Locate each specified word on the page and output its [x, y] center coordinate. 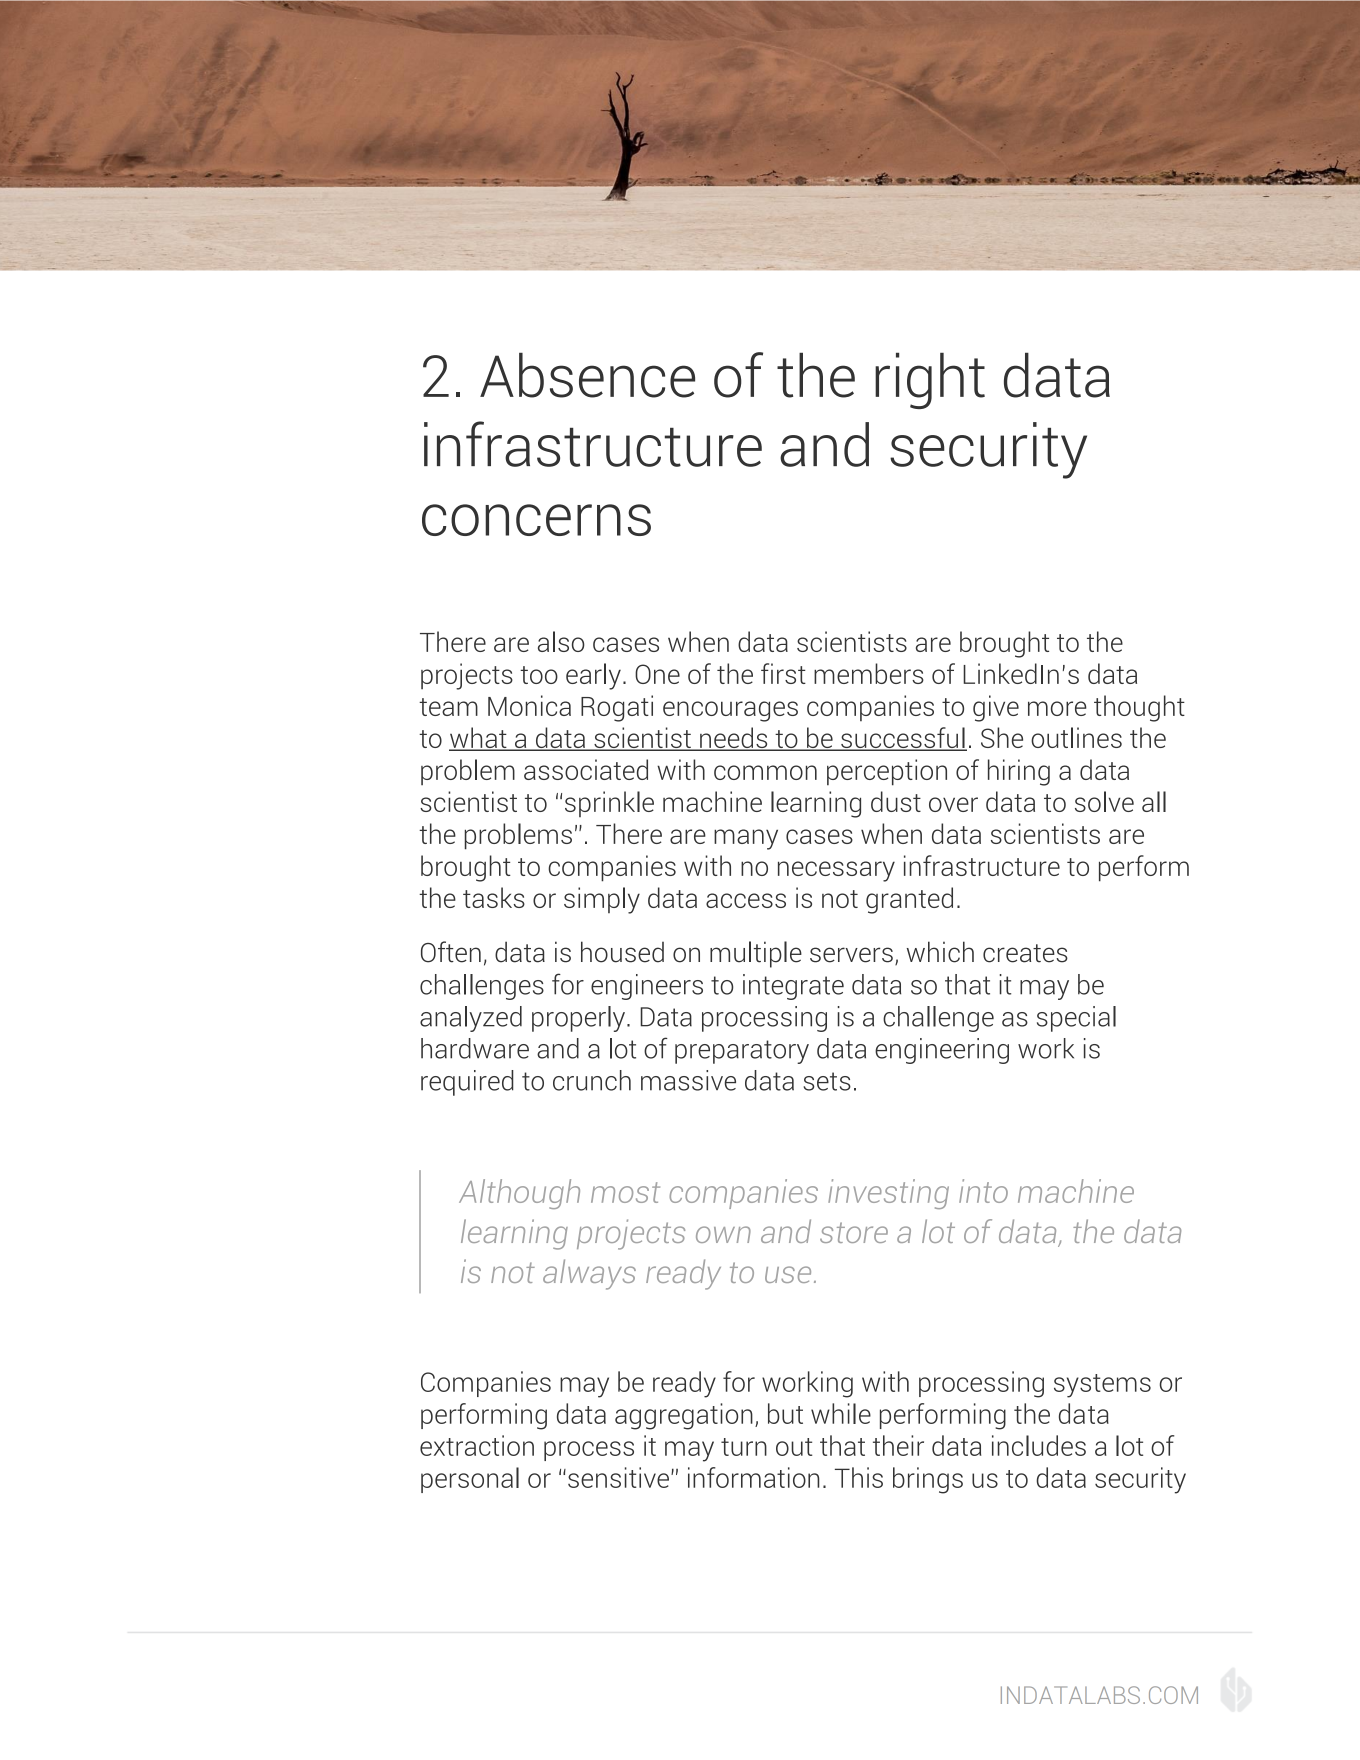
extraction [477, 1445]
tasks [494, 897]
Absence [587, 375]
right [930, 381]
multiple [756, 954]
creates [1025, 953]
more [1057, 708]
